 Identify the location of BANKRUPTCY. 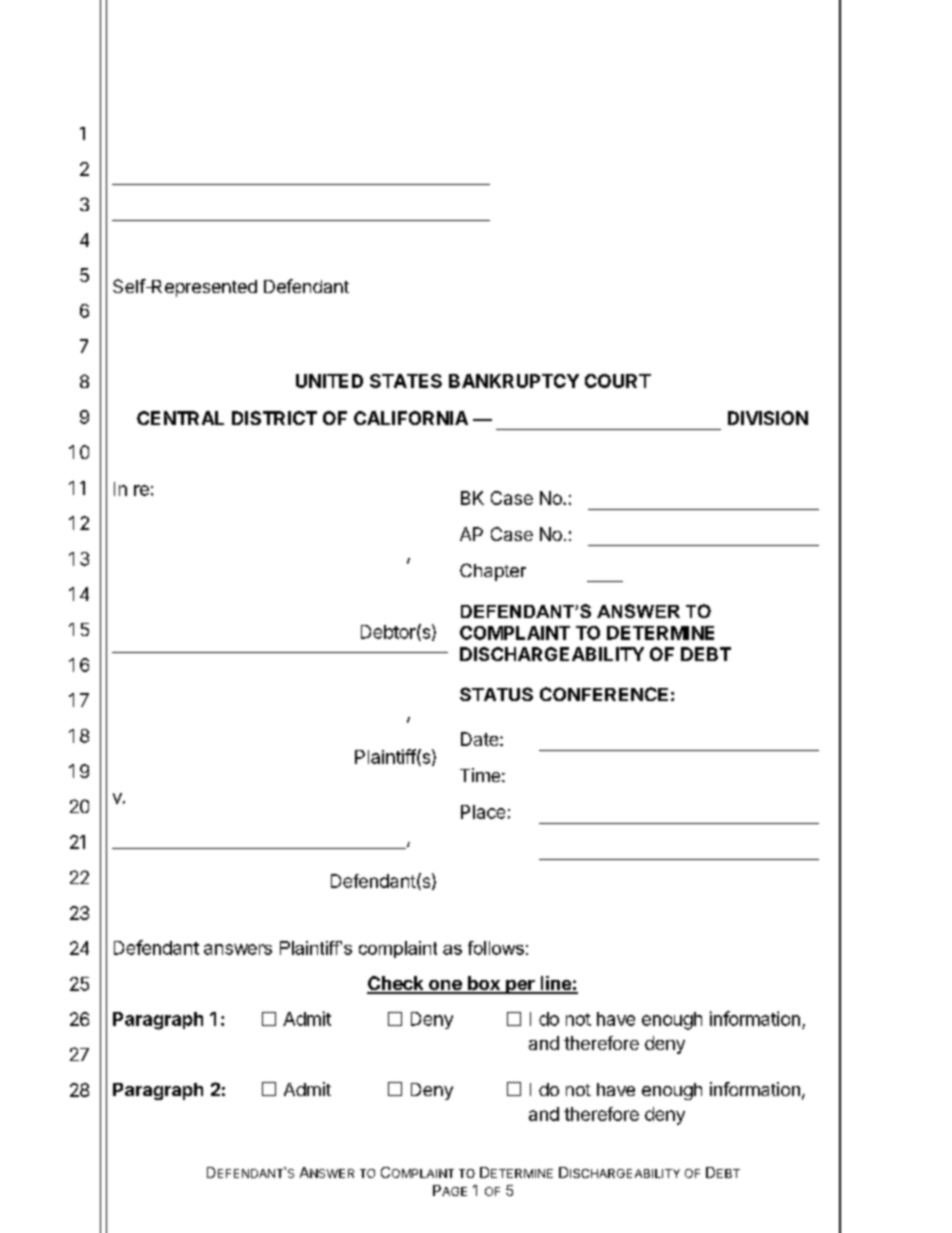
(514, 381).
